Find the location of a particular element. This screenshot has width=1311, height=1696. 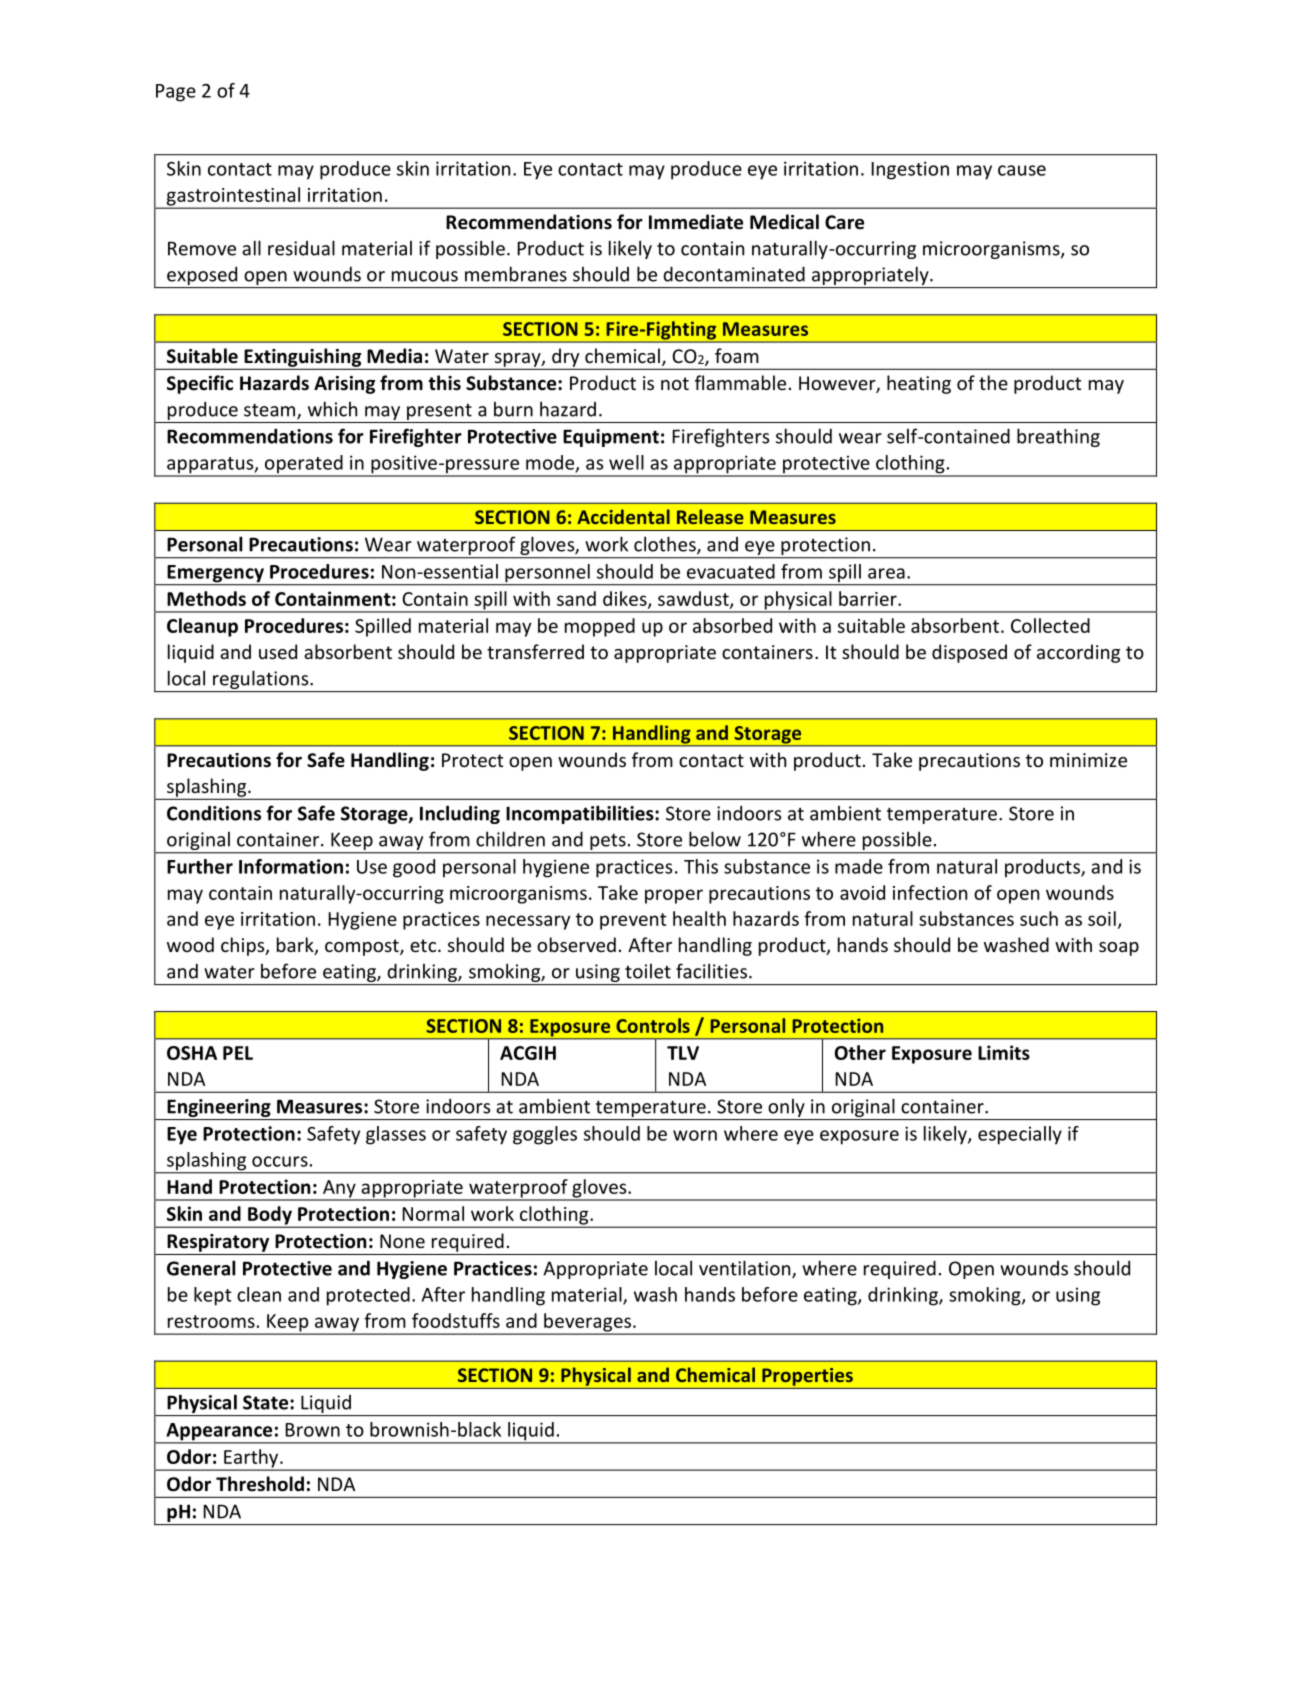

Medical is located at coordinates (784, 222).
